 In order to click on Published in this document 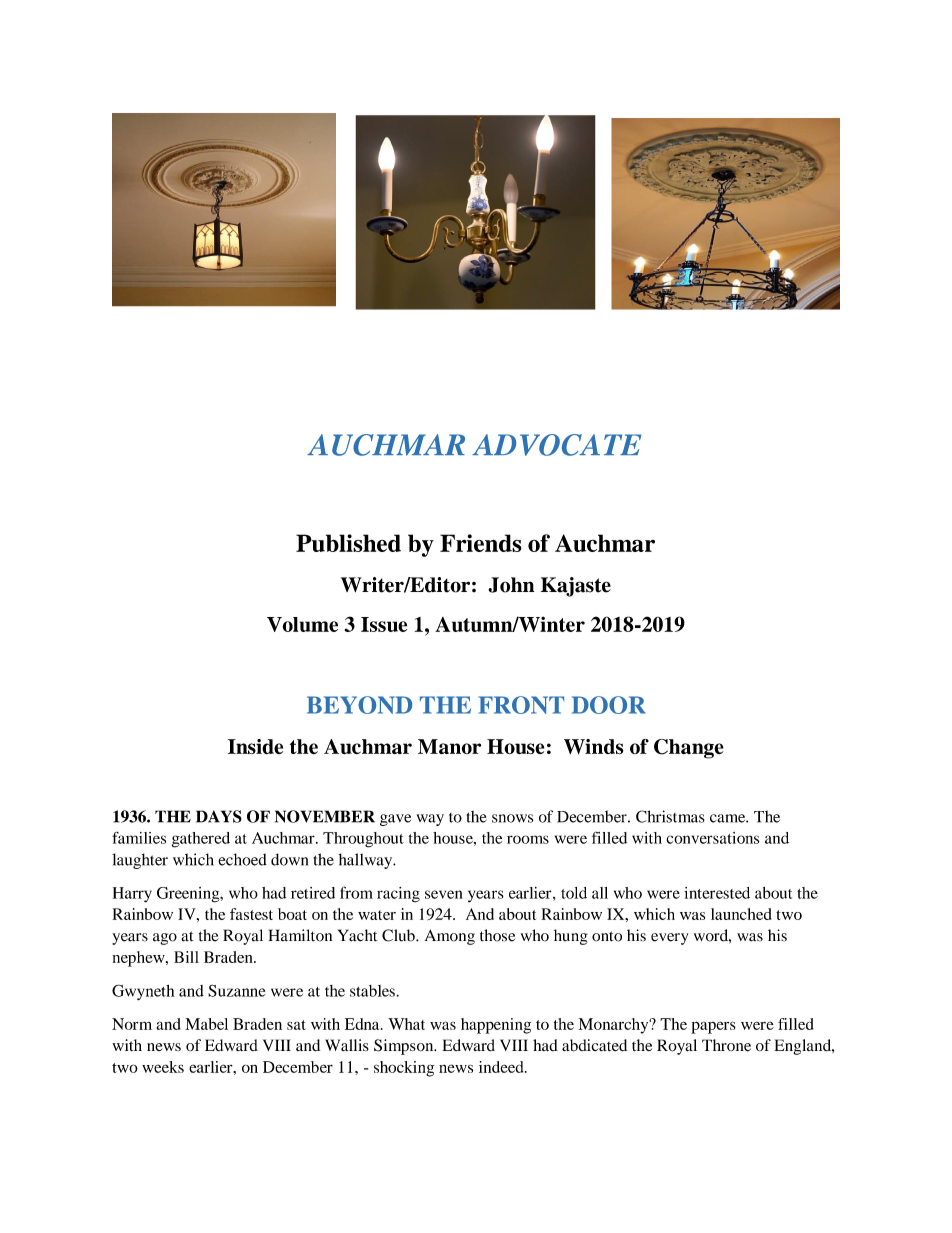, I will do `click(348, 543)`.
